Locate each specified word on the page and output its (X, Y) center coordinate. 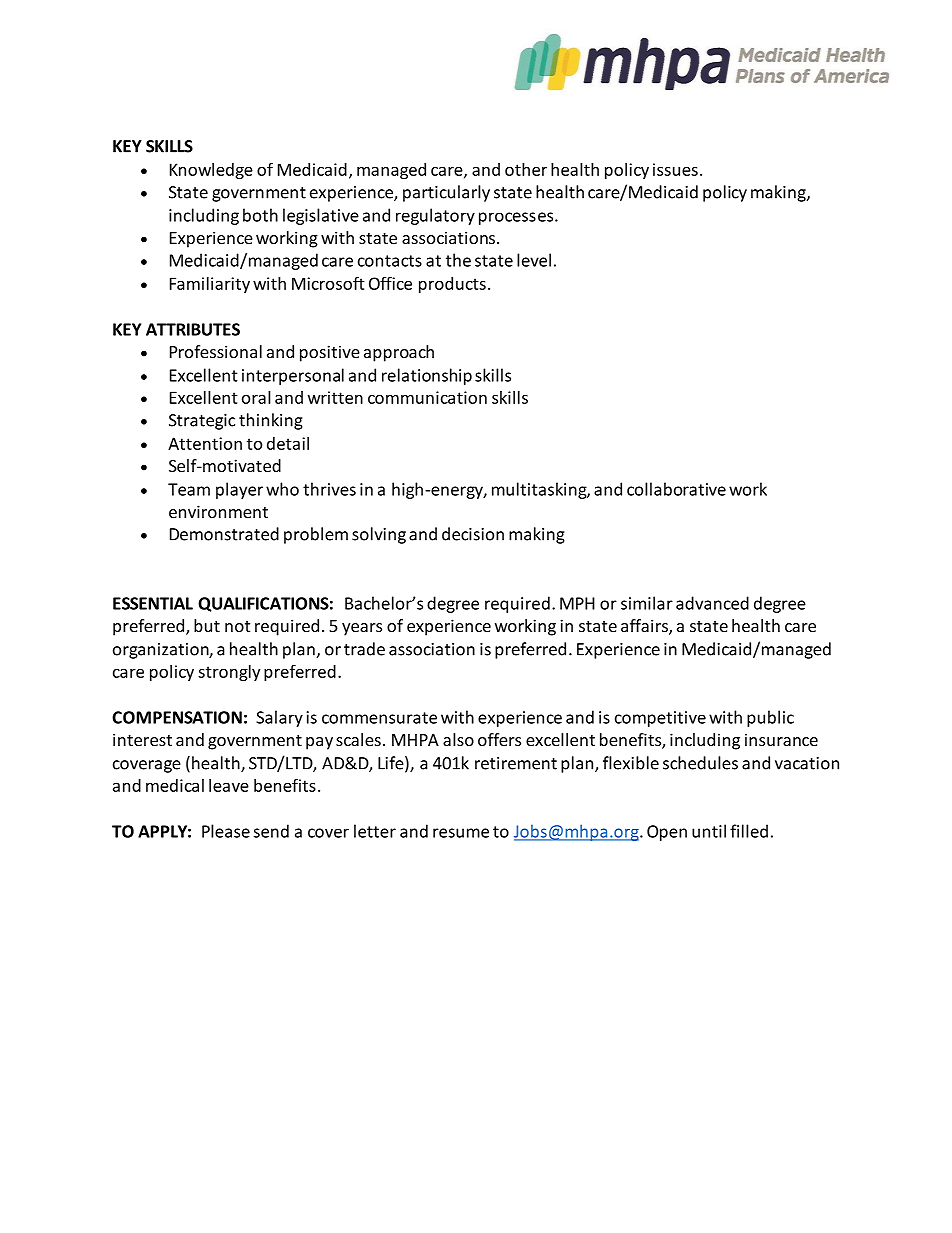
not (237, 626)
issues (675, 169)
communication (427, 397)
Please (226, 831)
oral (256, 397)
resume (461, 833)
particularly (446, 193)
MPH (577, 603)
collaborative (676, 489)
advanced (712, 603)
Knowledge (211, 171)
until (709, 831)
